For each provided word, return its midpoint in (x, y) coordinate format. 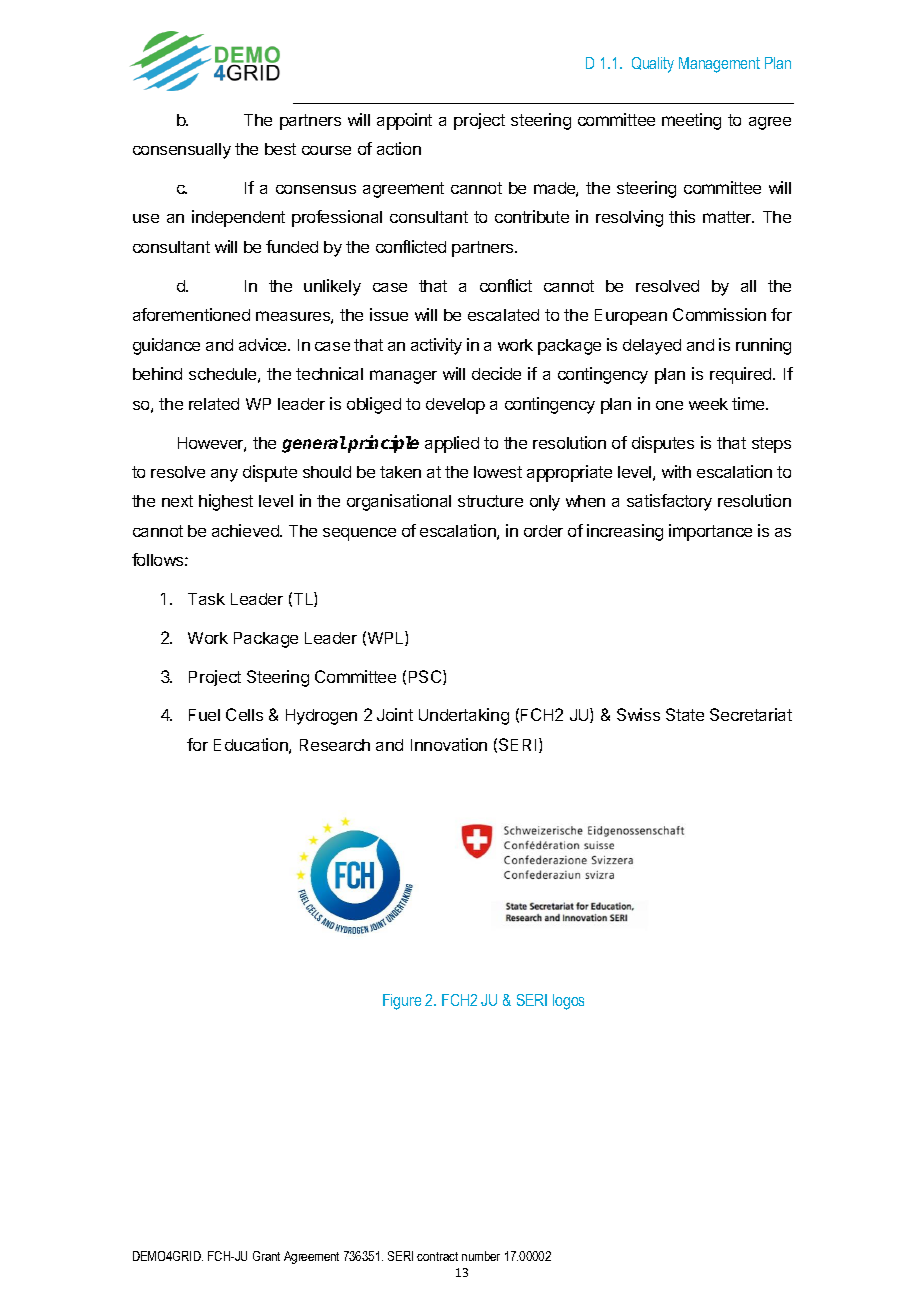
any (224, 475)
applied (452, 444)
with (676, 471)
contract (437, 1256)
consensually (182, 151)
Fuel (204, 715)
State (685, 714)
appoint (404, 121)
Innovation (449, 744)
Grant (266, 1256)
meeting (691, 121)
